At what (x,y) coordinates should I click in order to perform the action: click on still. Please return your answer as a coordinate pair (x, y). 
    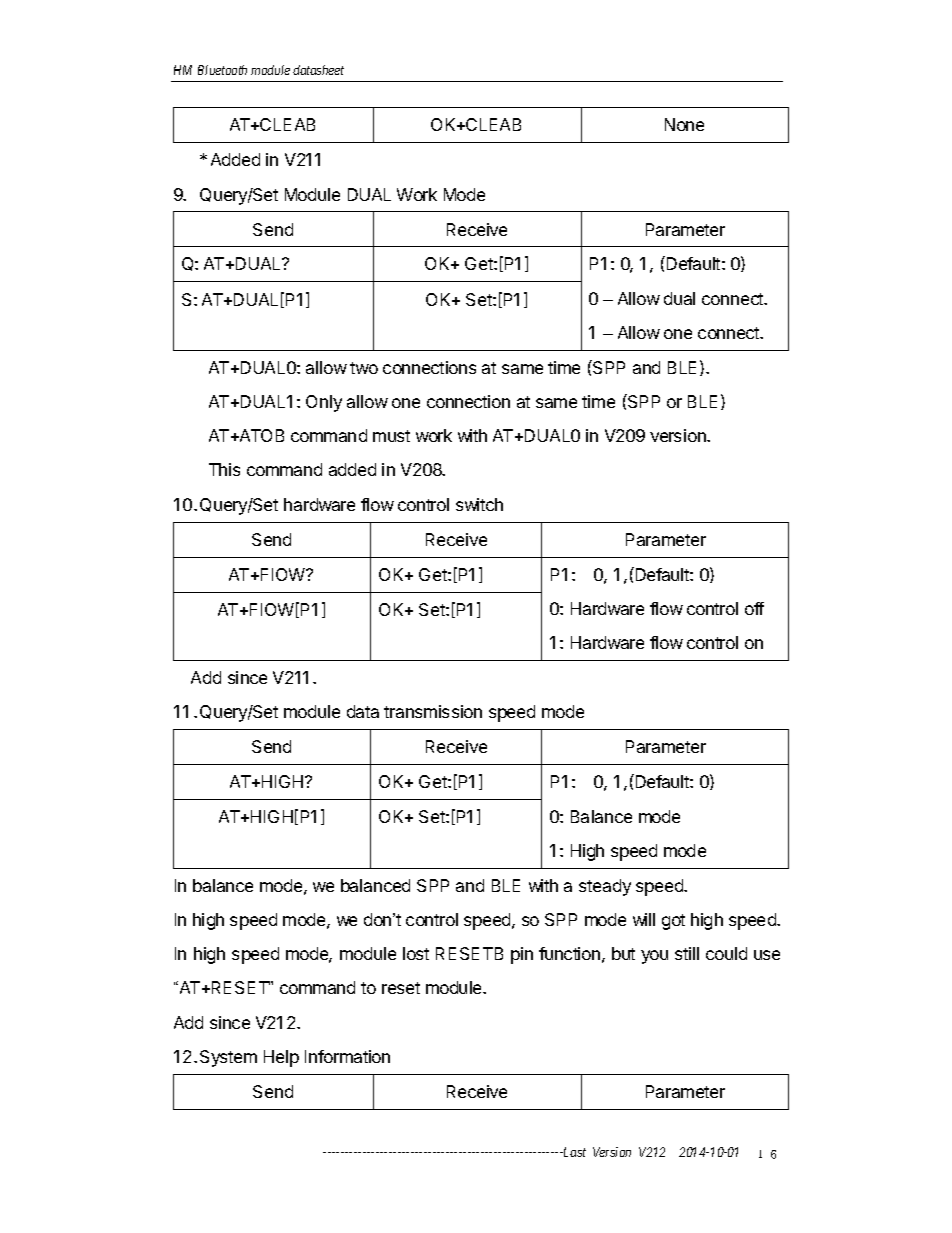
    Looking at the image, I should click on (687, 953).
